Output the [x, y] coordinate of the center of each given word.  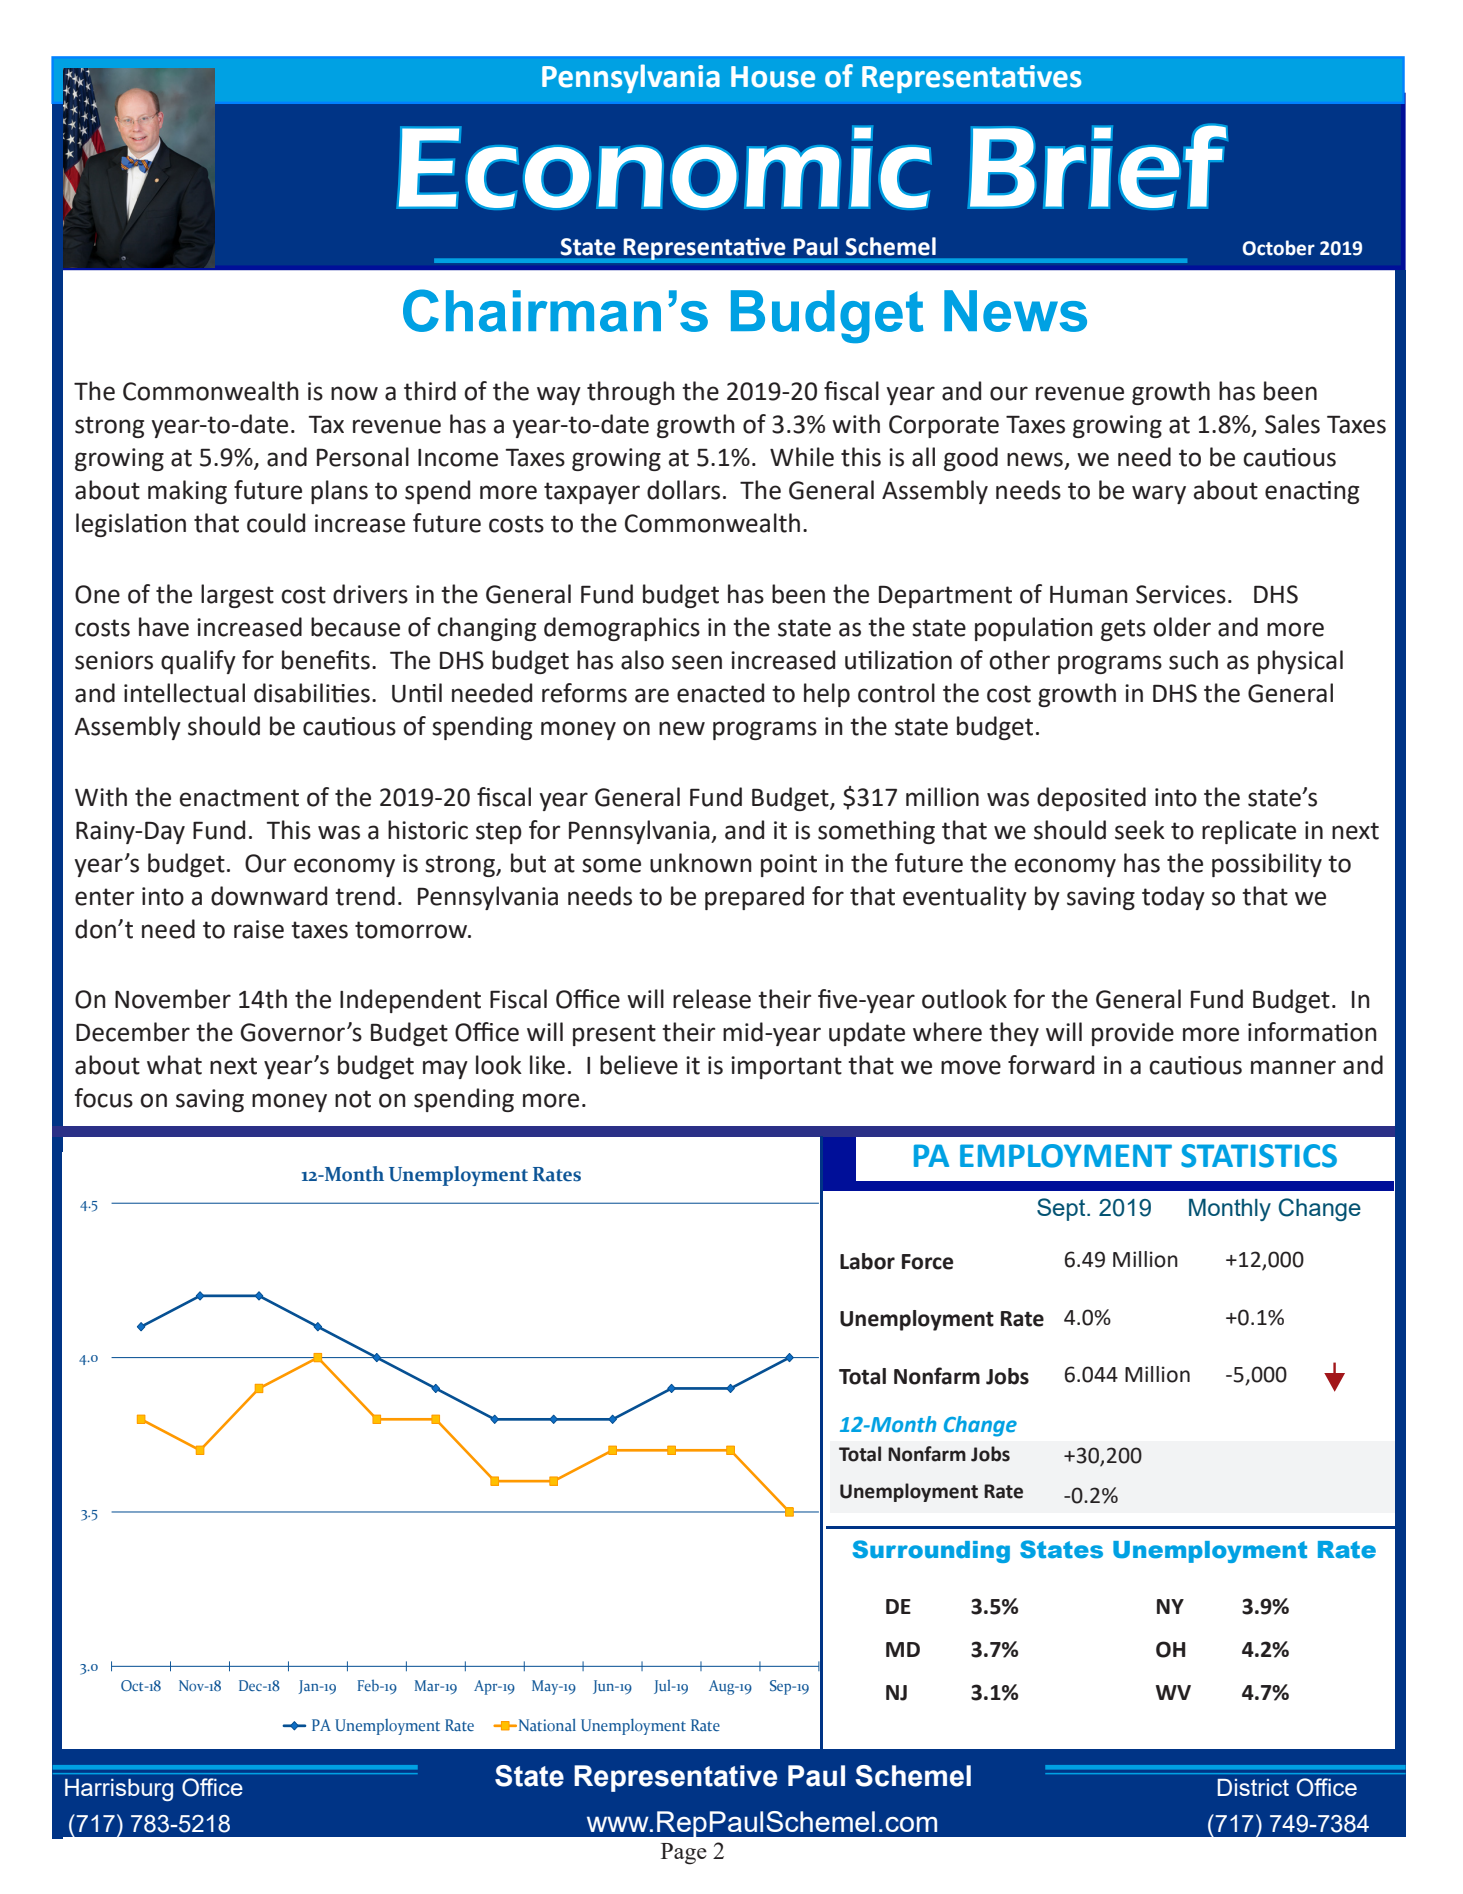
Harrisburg [119, 1790]
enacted [720, 693]
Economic [664, 167]
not [353, 1099]
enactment [239, 798]
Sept [1062, 1209]
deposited [1091, 799]
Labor [867, 1261]
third [430, 391]
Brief [1098, 166]
